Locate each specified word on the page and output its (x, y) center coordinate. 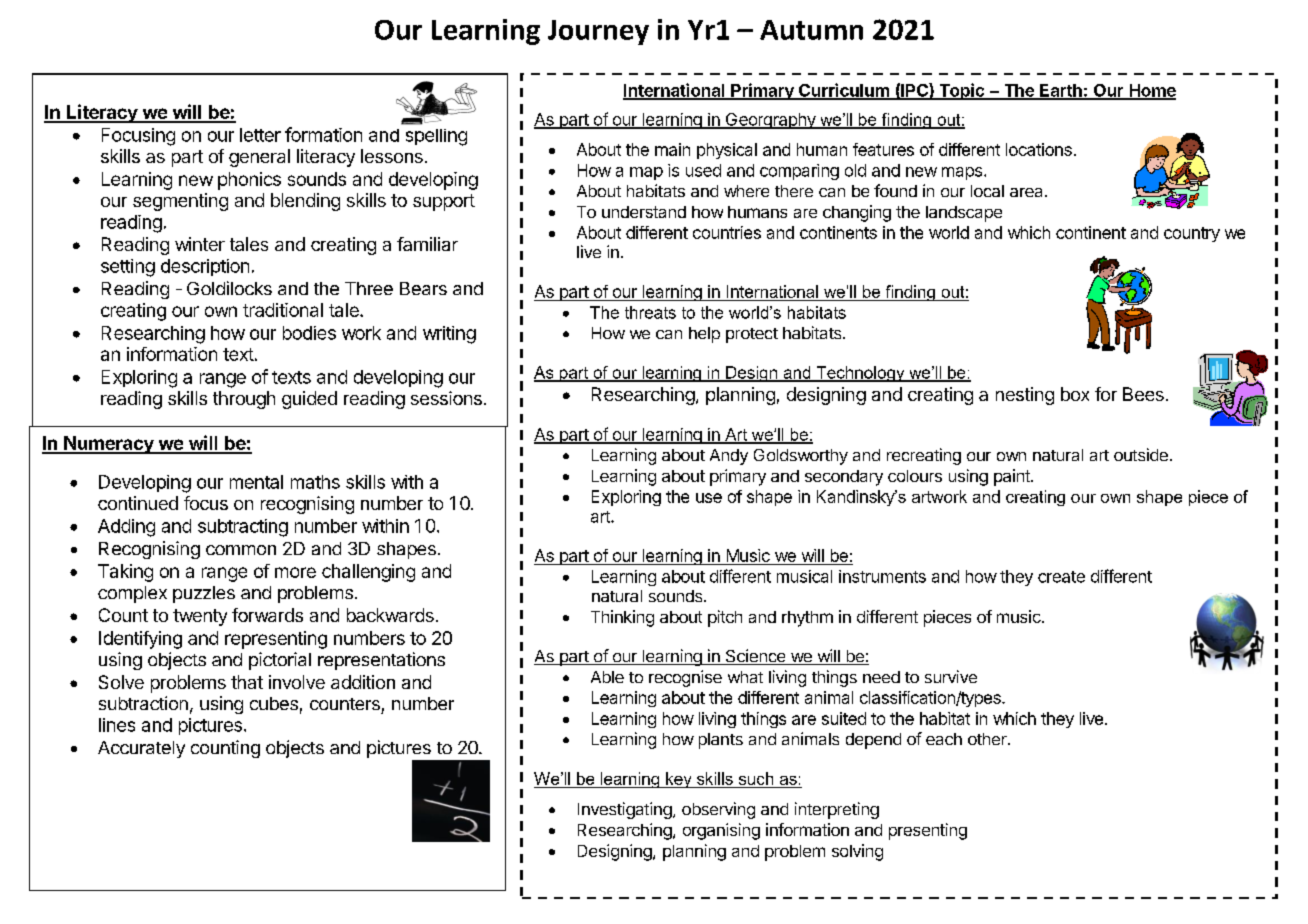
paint (1013, 477)
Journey (598, 32)
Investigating (625, 810)
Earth (1061, 91)
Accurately (141, 749)
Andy (729, 457)
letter (260, 135)
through (244, 400)
